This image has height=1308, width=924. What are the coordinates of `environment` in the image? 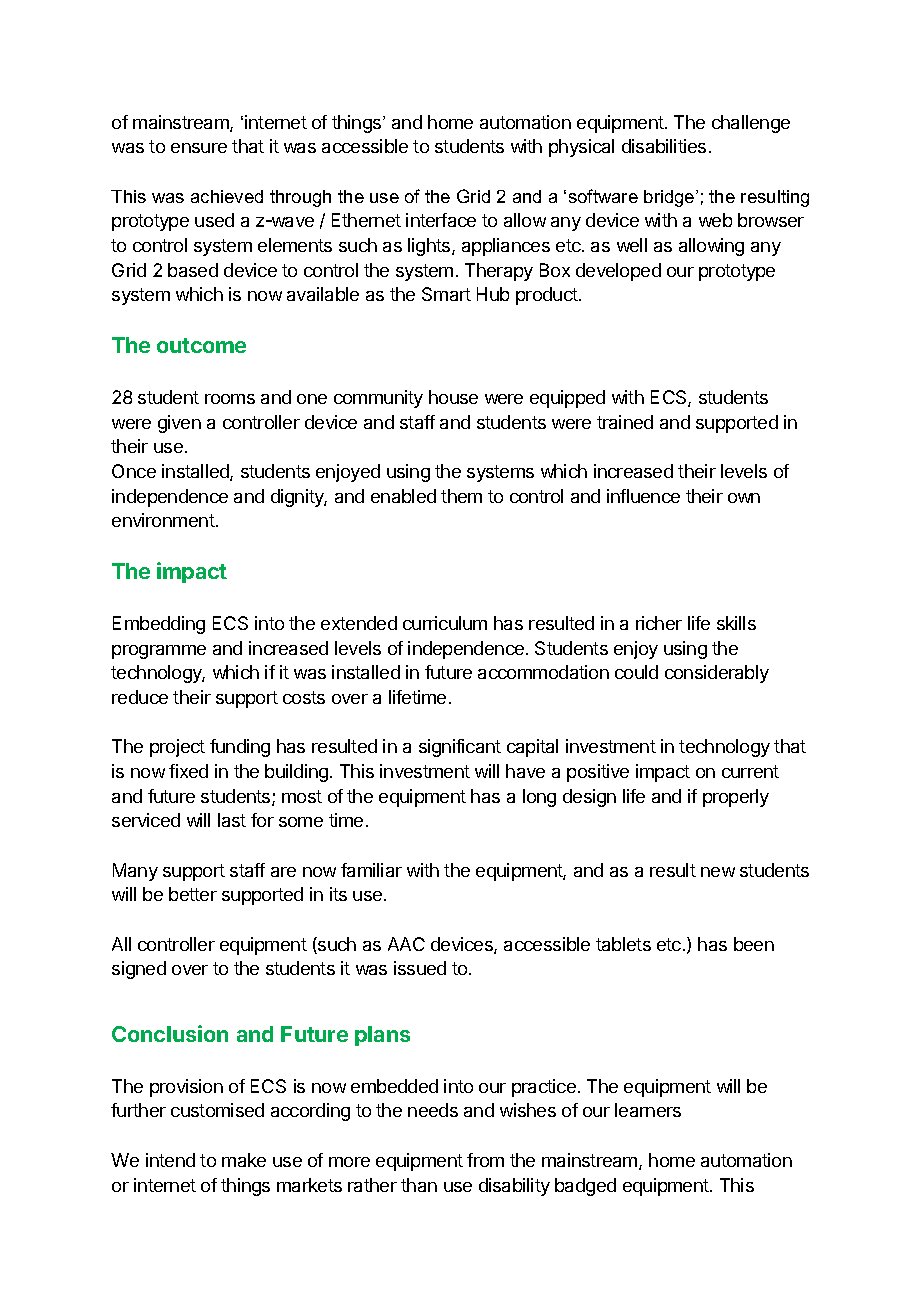 It's located at (163, 520).
